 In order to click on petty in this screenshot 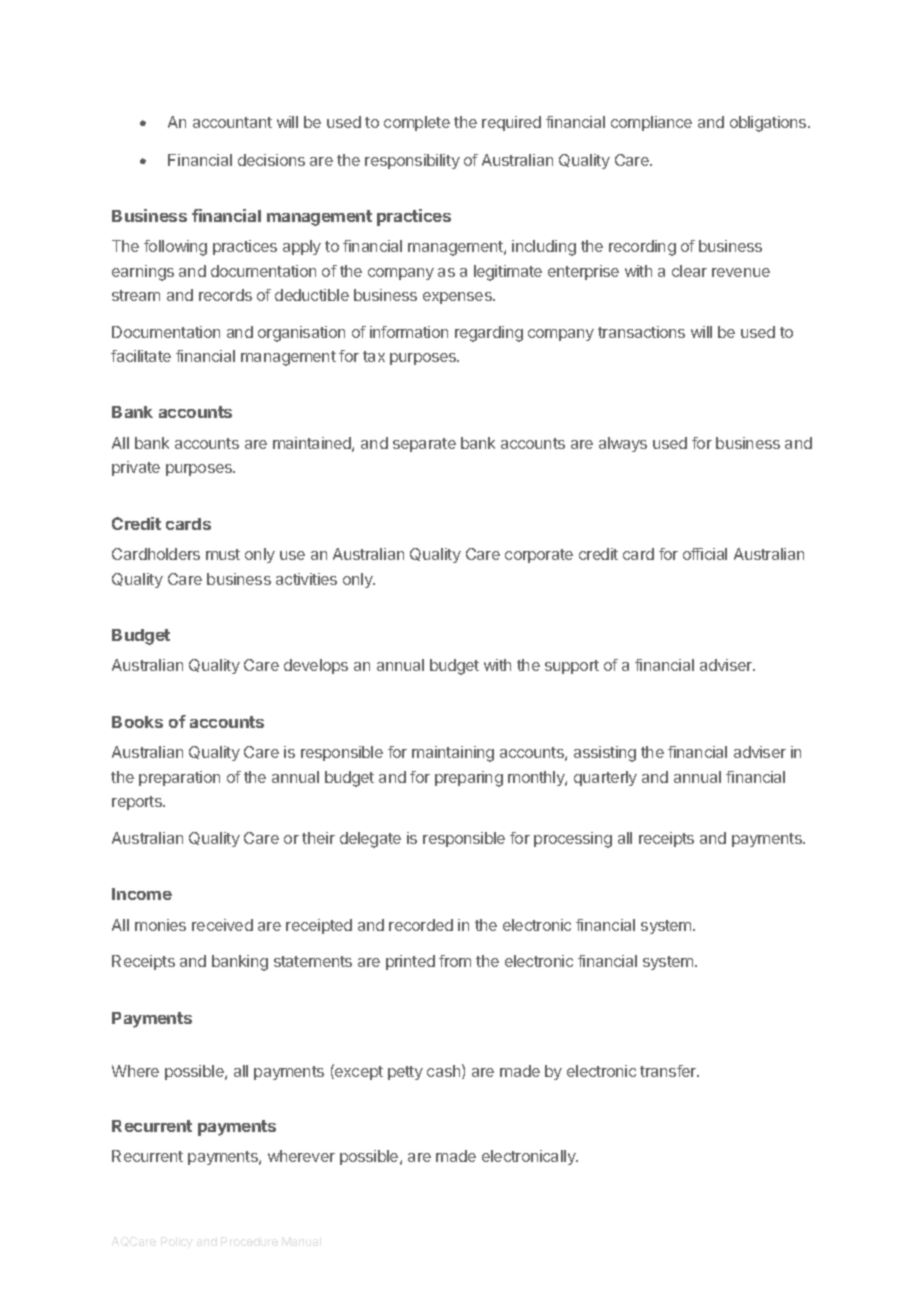, I will do `click(405, 1073)`.
